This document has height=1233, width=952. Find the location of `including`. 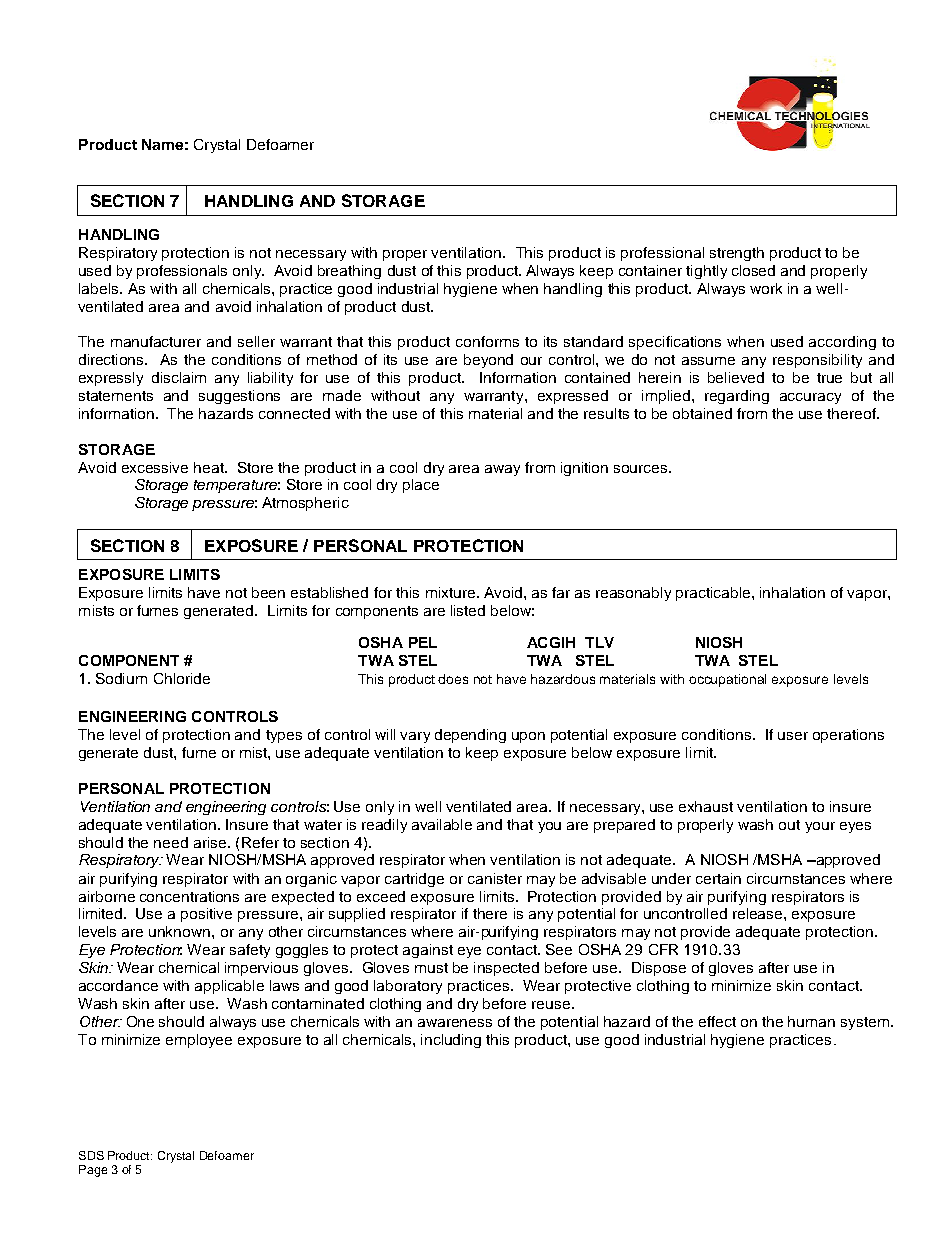

including is located at coordinates (451, 1041).
